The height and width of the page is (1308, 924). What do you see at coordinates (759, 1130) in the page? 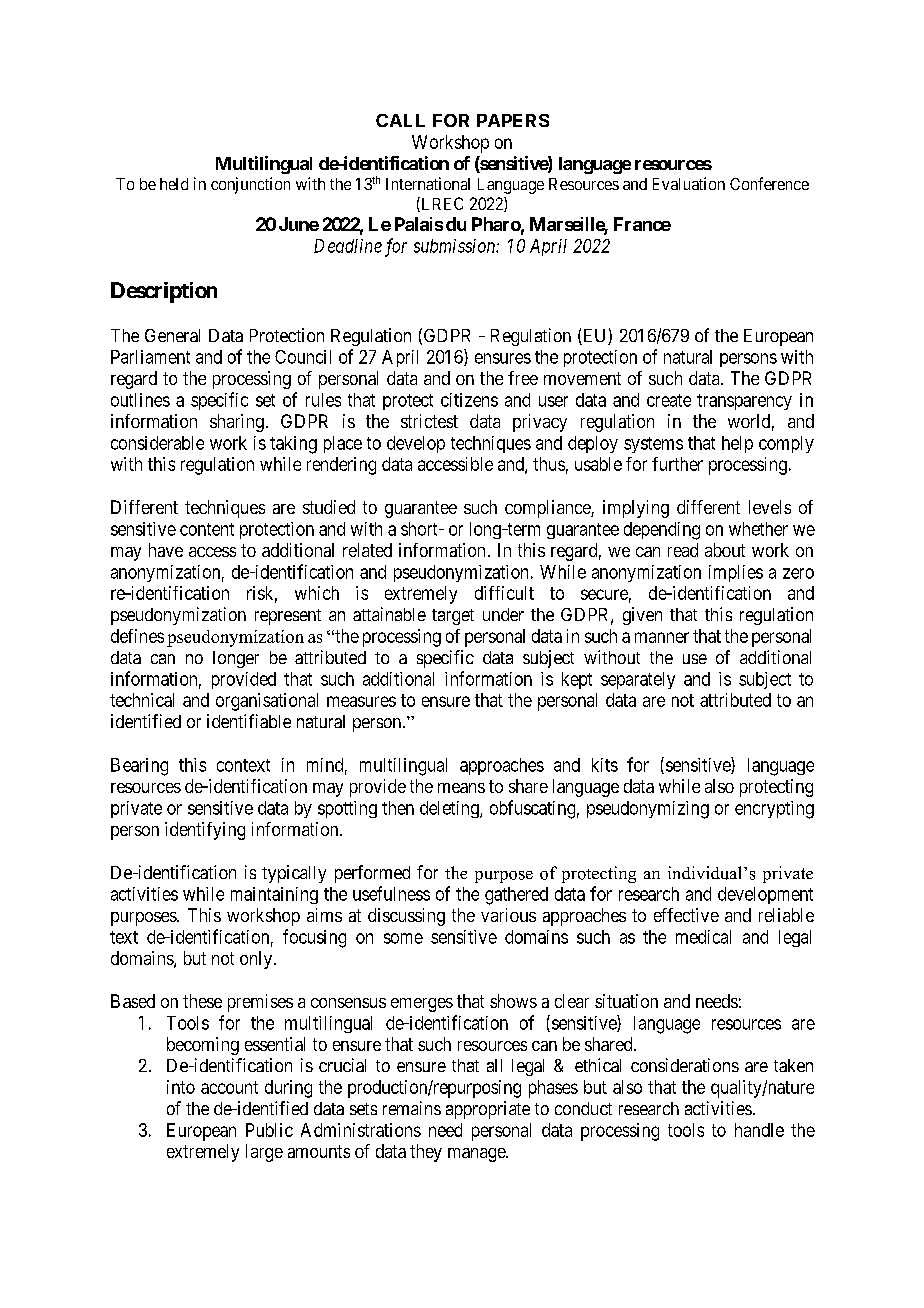
I see `handle` at bounding box center [759, 1130].
